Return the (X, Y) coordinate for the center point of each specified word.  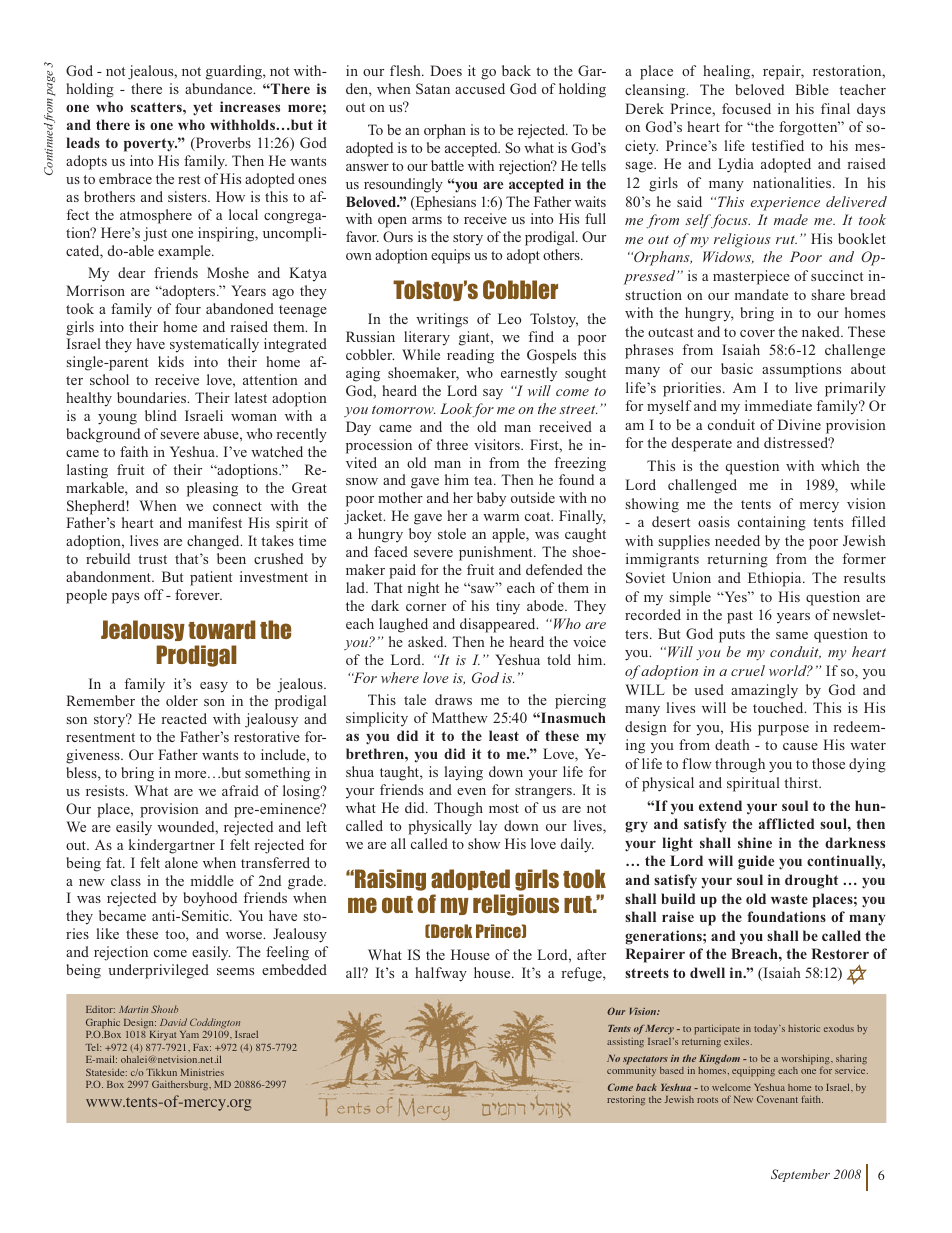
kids (171, 361)
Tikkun (161, 1072)
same (792, 635)
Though (458, 809)
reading (470, 356)
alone (181, 862)
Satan (433, 88)
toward (222, 629)
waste (789, 899)
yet (203, 109)
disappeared (499, 625)
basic (737, 368)
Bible (812, 89)
